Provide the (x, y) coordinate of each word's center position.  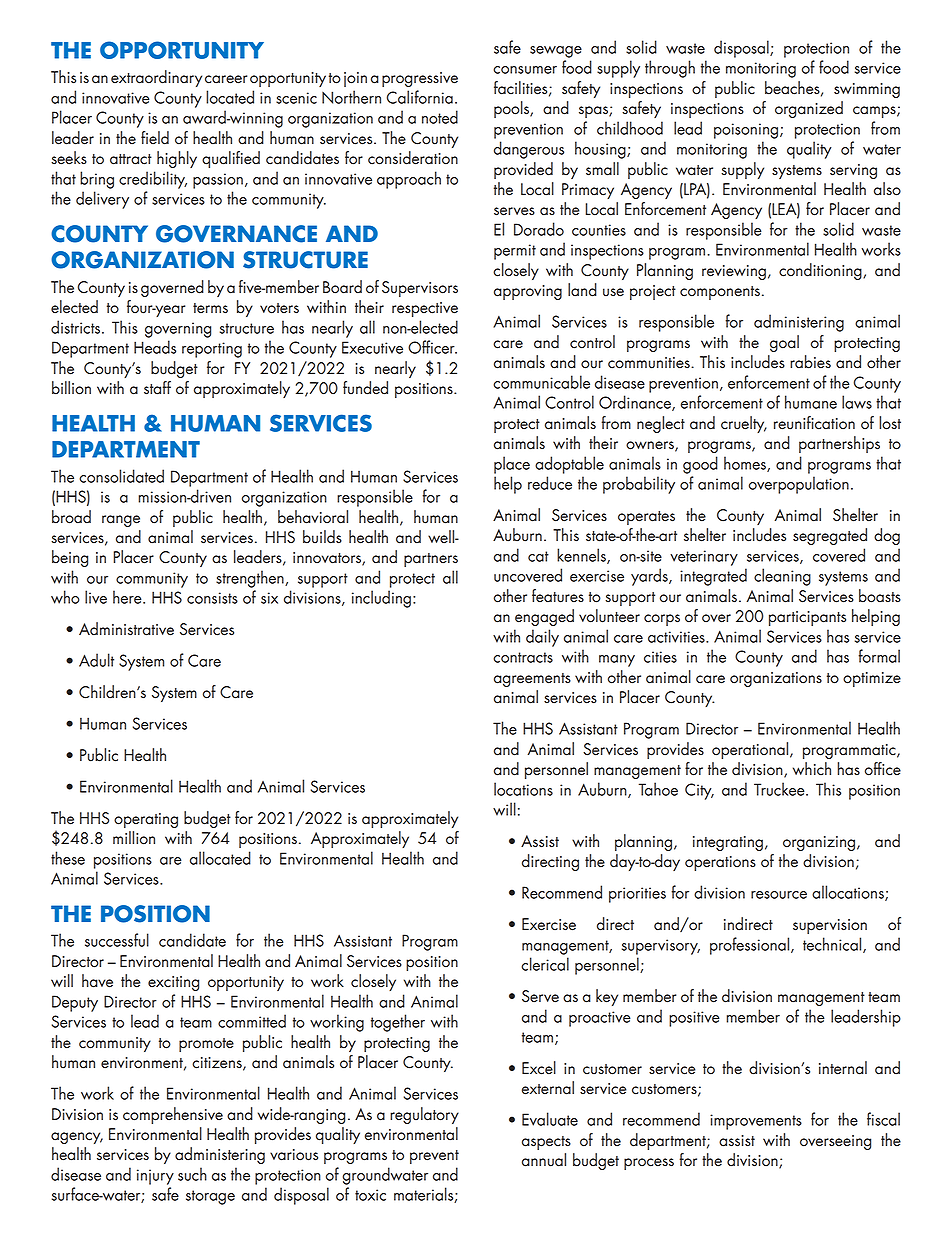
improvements (756, 1122)
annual (544, 1160)
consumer (525, 70)
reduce (550, 483)
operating (146, 820)
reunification (814, 423)
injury (155, 1177)
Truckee (780, 789)
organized (809, 109)
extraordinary (156, 78)
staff (157, 388)
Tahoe (658, 789)
